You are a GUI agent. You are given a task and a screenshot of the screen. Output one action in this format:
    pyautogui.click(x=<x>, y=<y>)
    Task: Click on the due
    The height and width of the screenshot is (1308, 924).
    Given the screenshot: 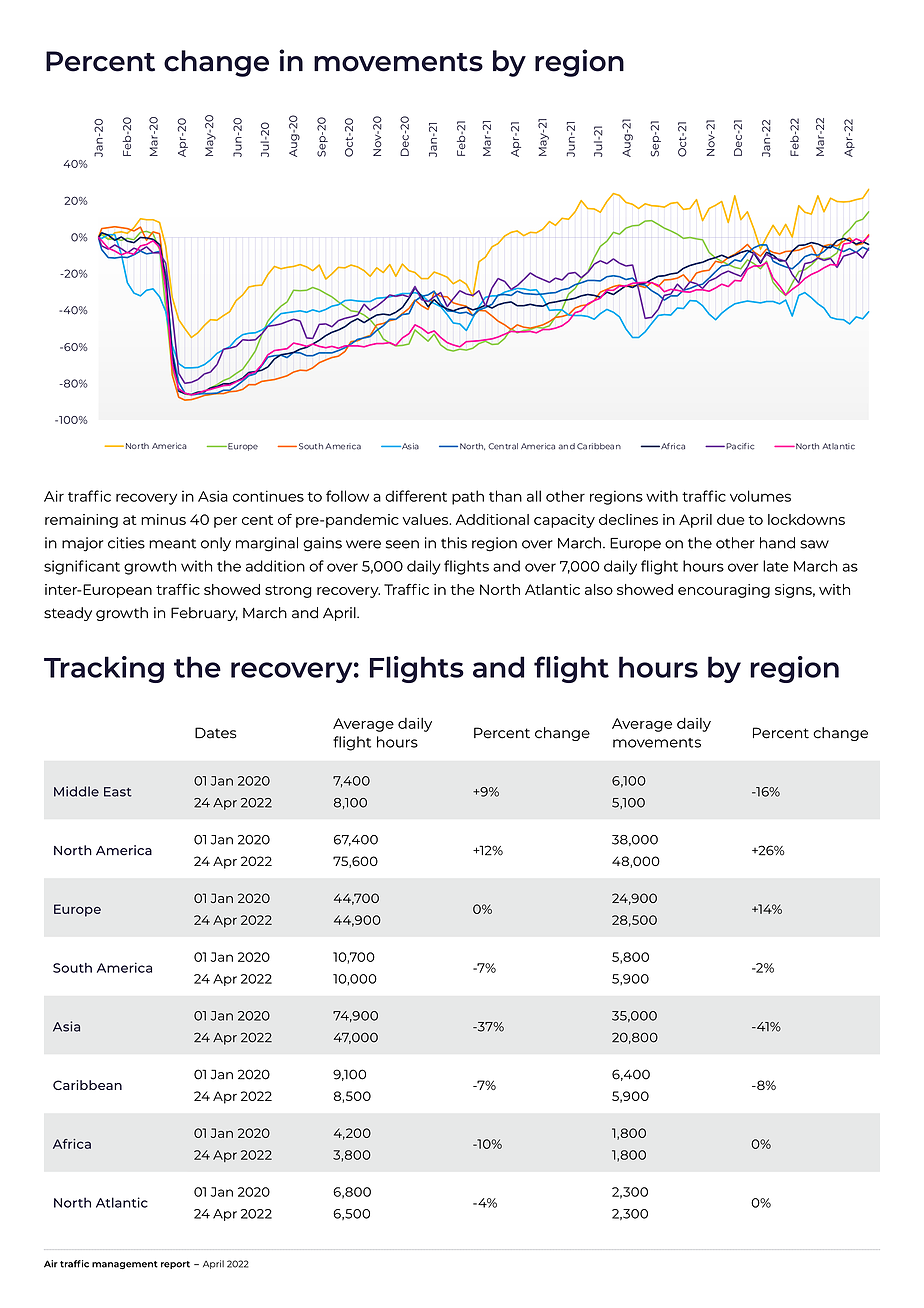 What is the action you would take?
    pyautogui.click(x=731, y=519)
